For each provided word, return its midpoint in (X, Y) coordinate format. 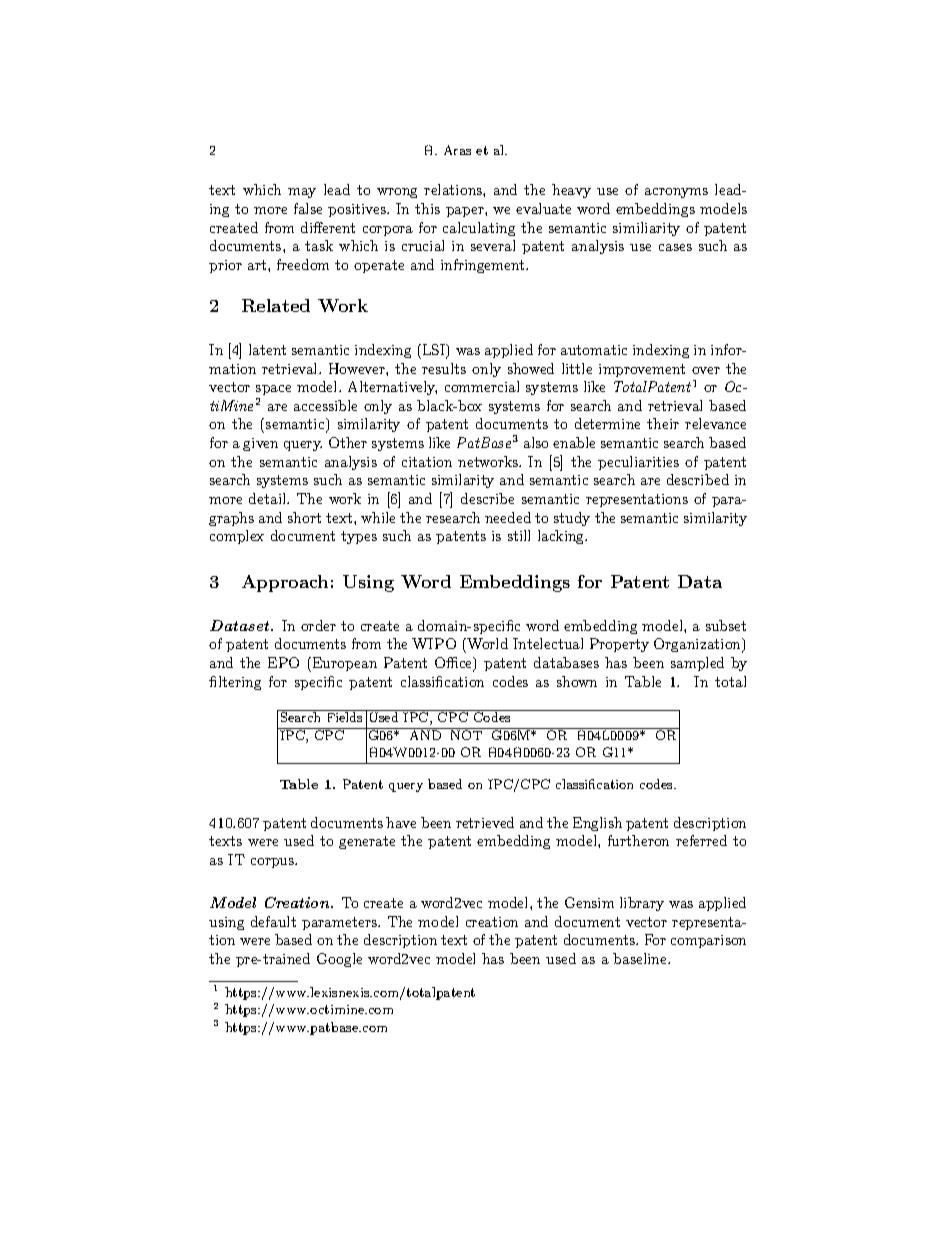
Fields (345, 717)
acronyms (676, 193)
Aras (457, 150)
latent (267, 349)
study (572, 519)
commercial (482, 386)
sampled (697, 664)
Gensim (589, 902)
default (273, 921)
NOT (467, 734)
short (304, 517)
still (519, 535)
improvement (642, 370)
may (302, 193)
